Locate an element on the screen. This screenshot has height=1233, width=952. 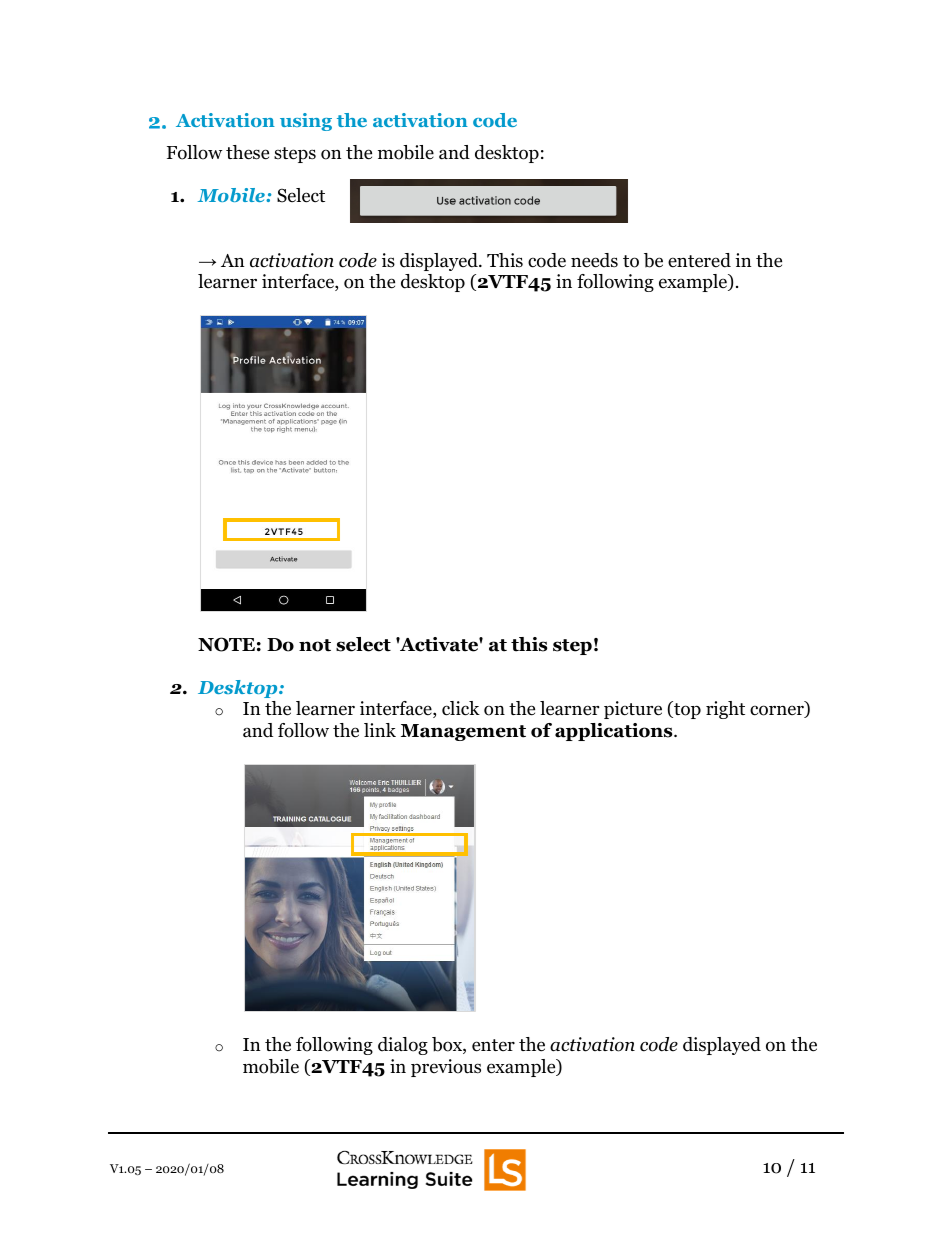
dialog is located at coordinates (403, 1046).
